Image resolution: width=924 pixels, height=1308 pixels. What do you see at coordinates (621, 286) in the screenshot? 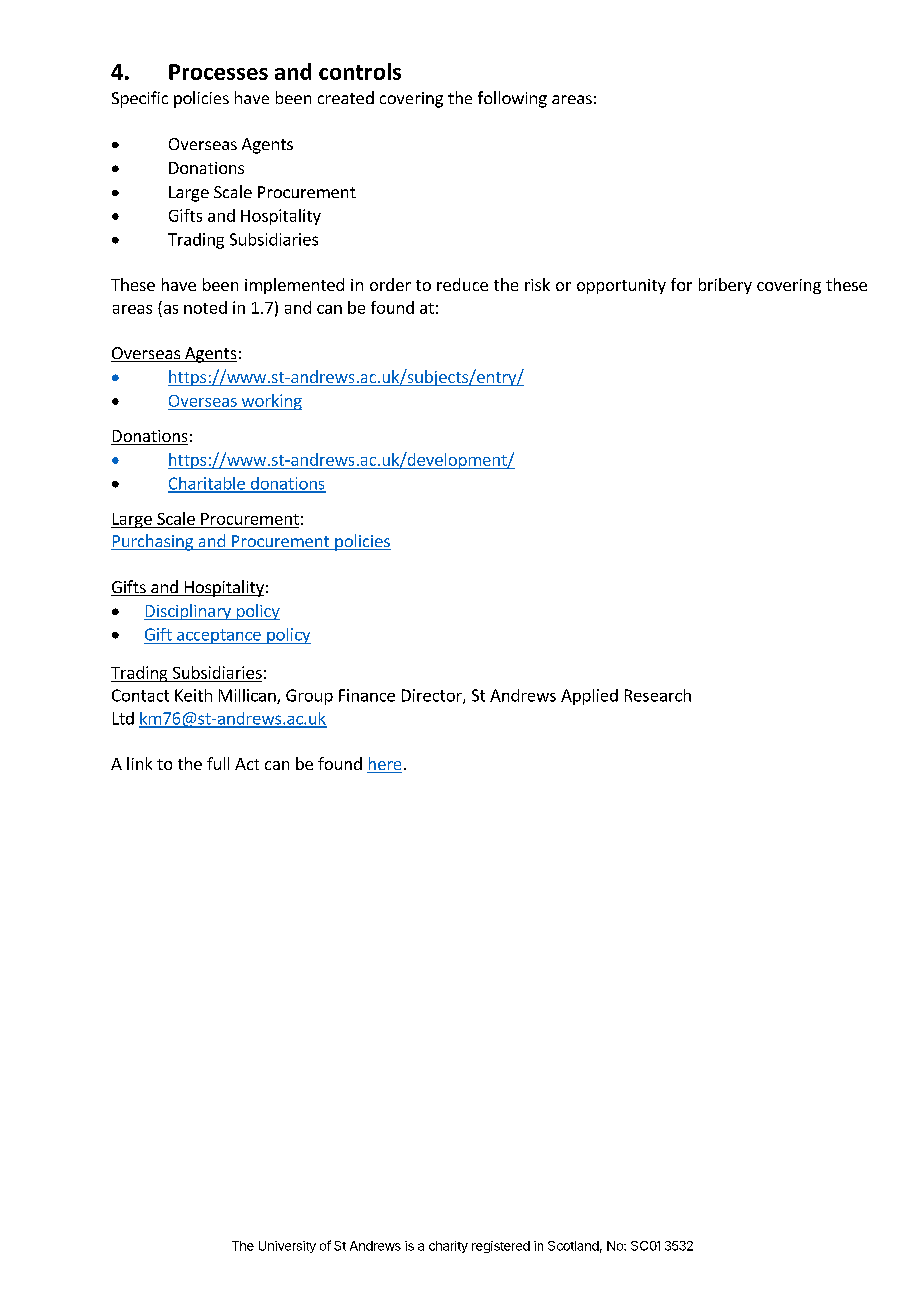
I see `opportunity` at bounding box center [621, 286].
